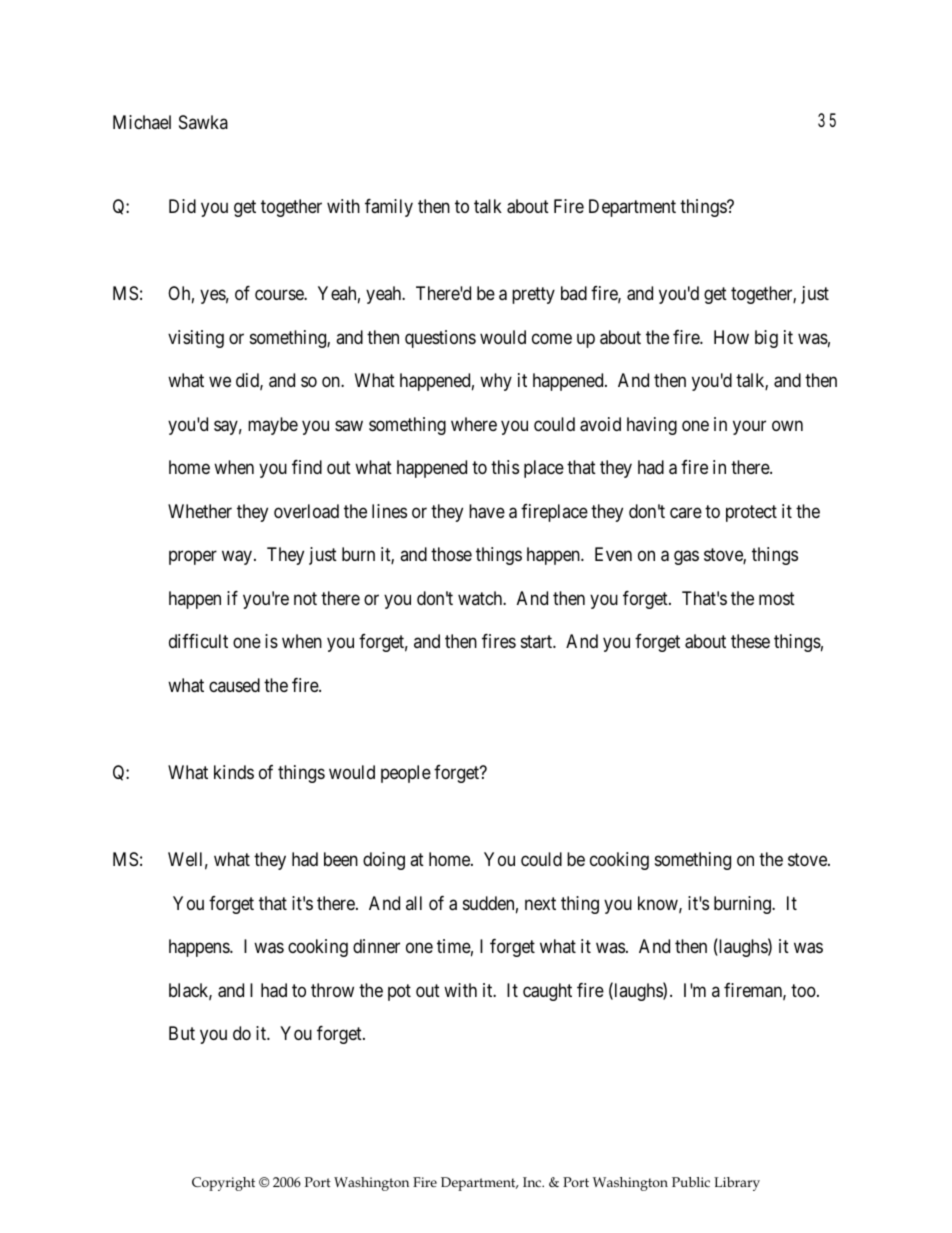 This document has width=952, height=1233. What do you see at coordinates (487, 511) in the document?
I see `have` at bounding box center [487, 511].
